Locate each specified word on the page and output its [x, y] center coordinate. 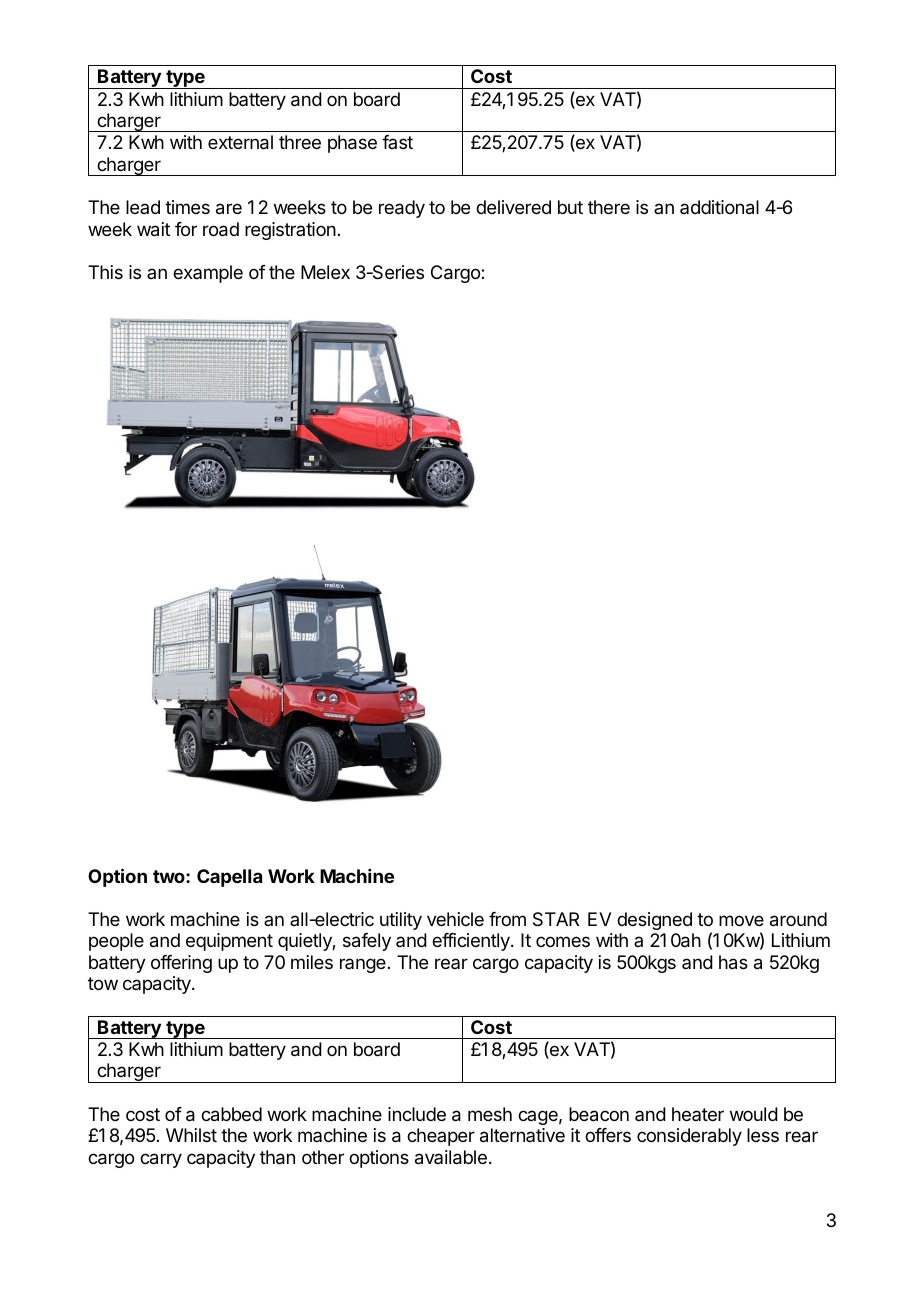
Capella [229, 878]
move [741, 920]
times [187, 207]
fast [397, 142]
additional [719, 207]
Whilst [191, 1135]
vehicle [455, 919]
